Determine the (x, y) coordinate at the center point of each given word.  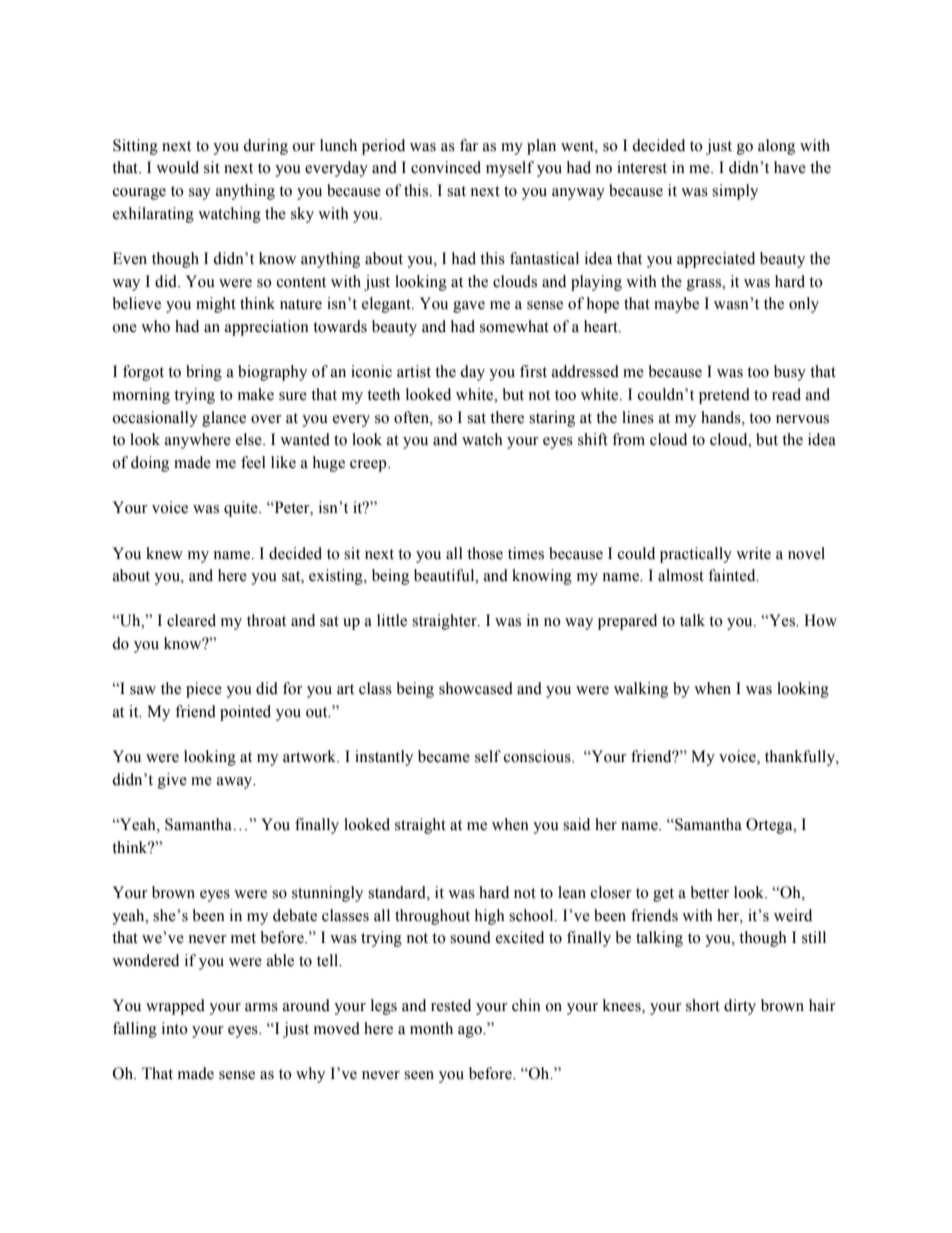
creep (369, 466)
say (200, 194)
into (175, 1028)
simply (735, 192)
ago (471, 1032)
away (236, 783)
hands (722, 417)
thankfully (801, 758)
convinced (446, 167)
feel (253, 462)
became (444, 756)
